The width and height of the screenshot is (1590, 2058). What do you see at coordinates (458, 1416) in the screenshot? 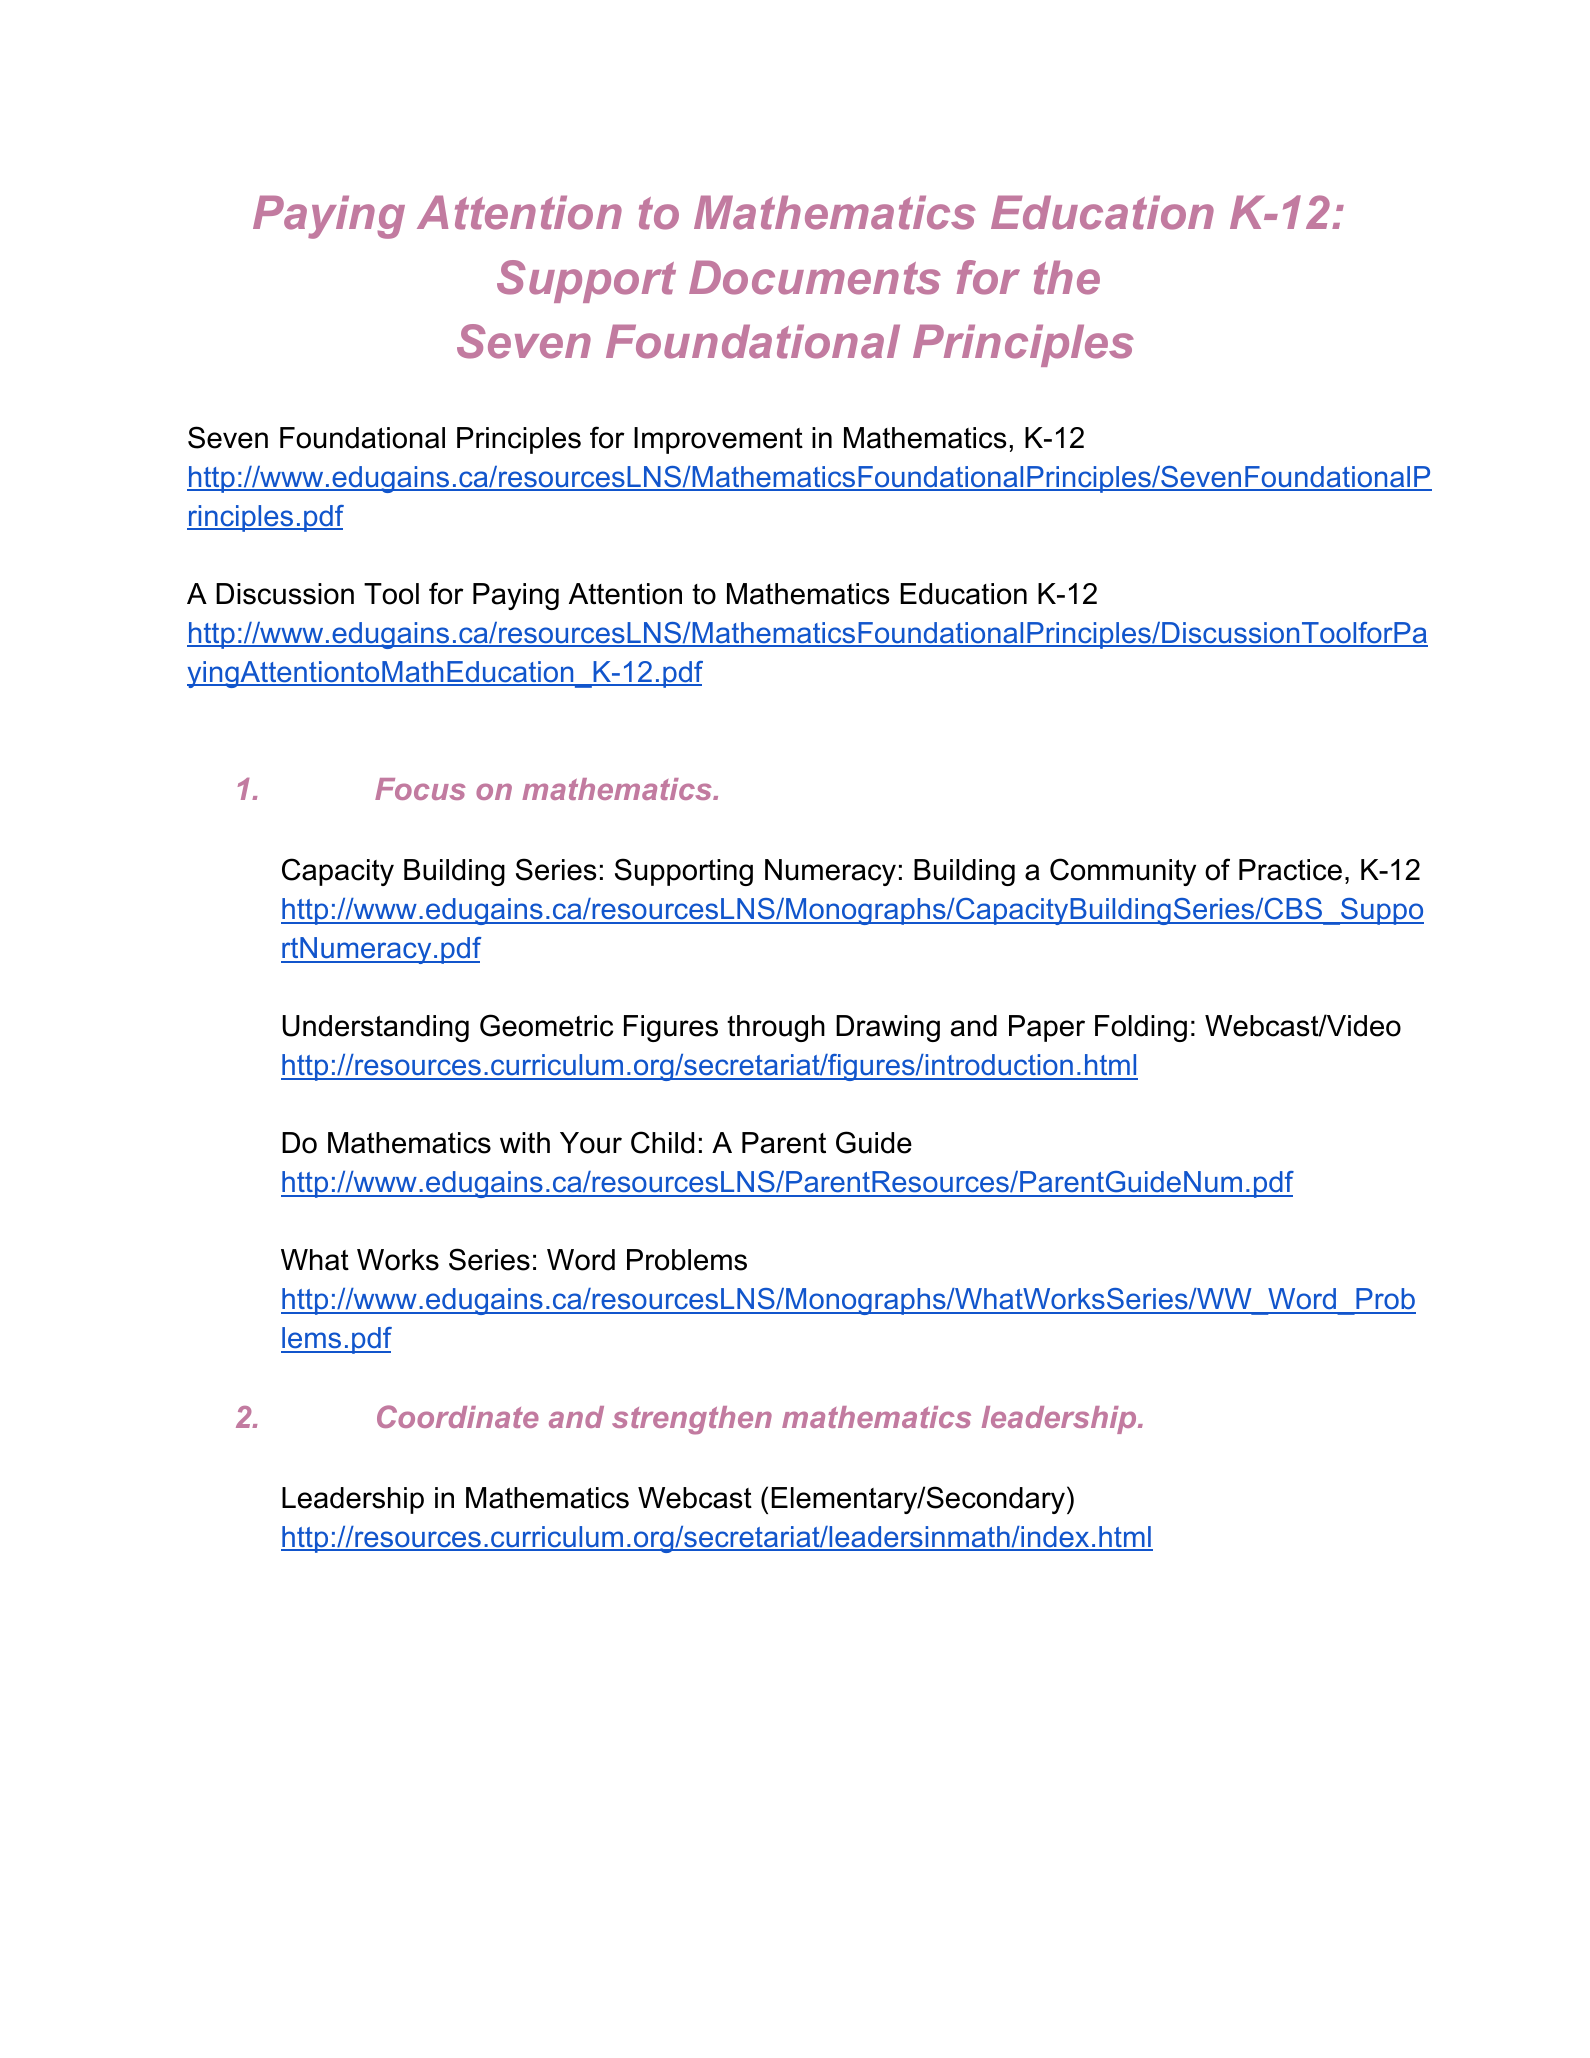
I see `Coordinate` at bounding box center [458, 1416].
